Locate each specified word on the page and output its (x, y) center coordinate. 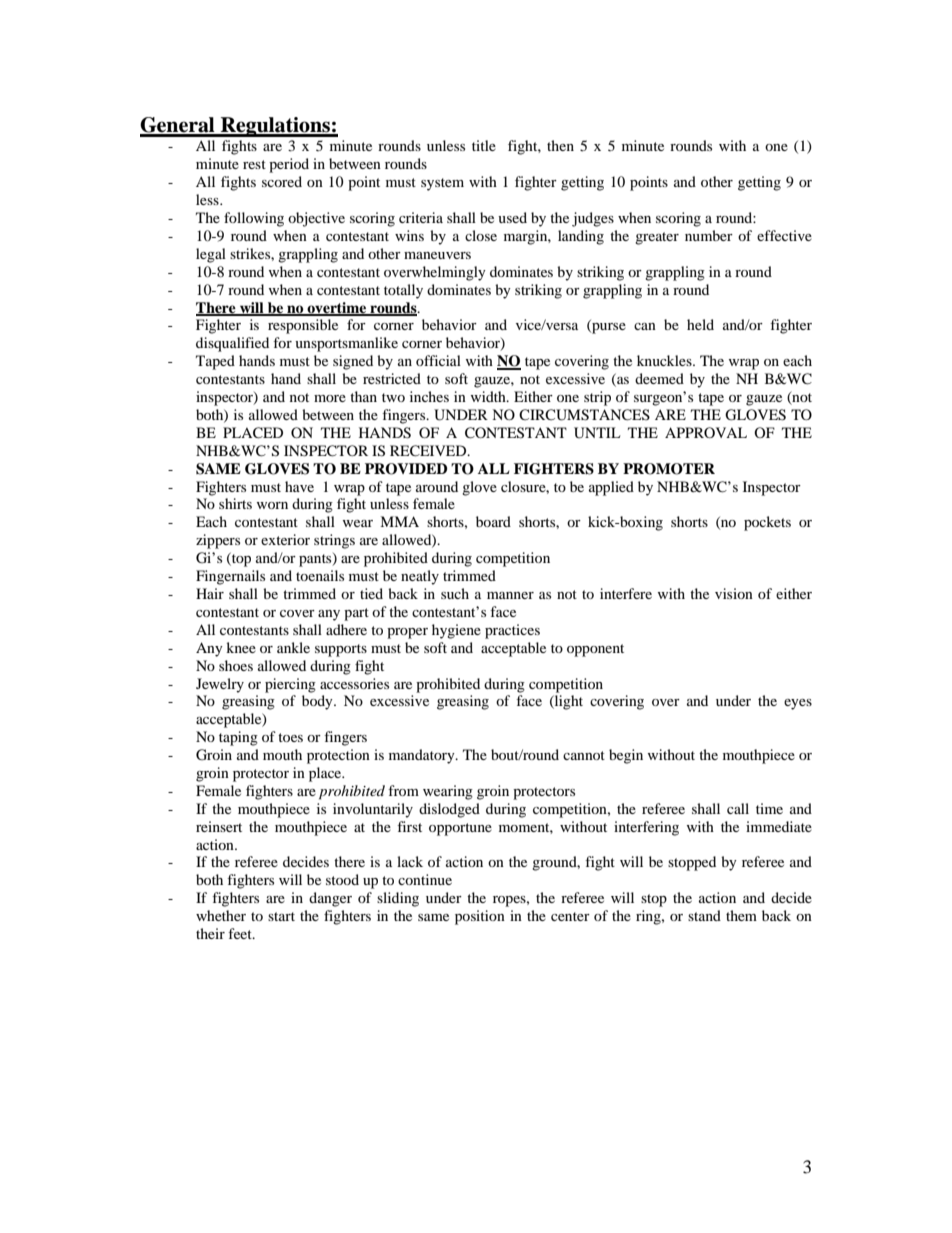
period (289, 165)
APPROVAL (706, 432)
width (489, 396)
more (330, 398)
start (281, 916)
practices (512, 631)
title (484, 145)
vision (734, 593)
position (480, 917)
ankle (293, 647)
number (709, 235)
